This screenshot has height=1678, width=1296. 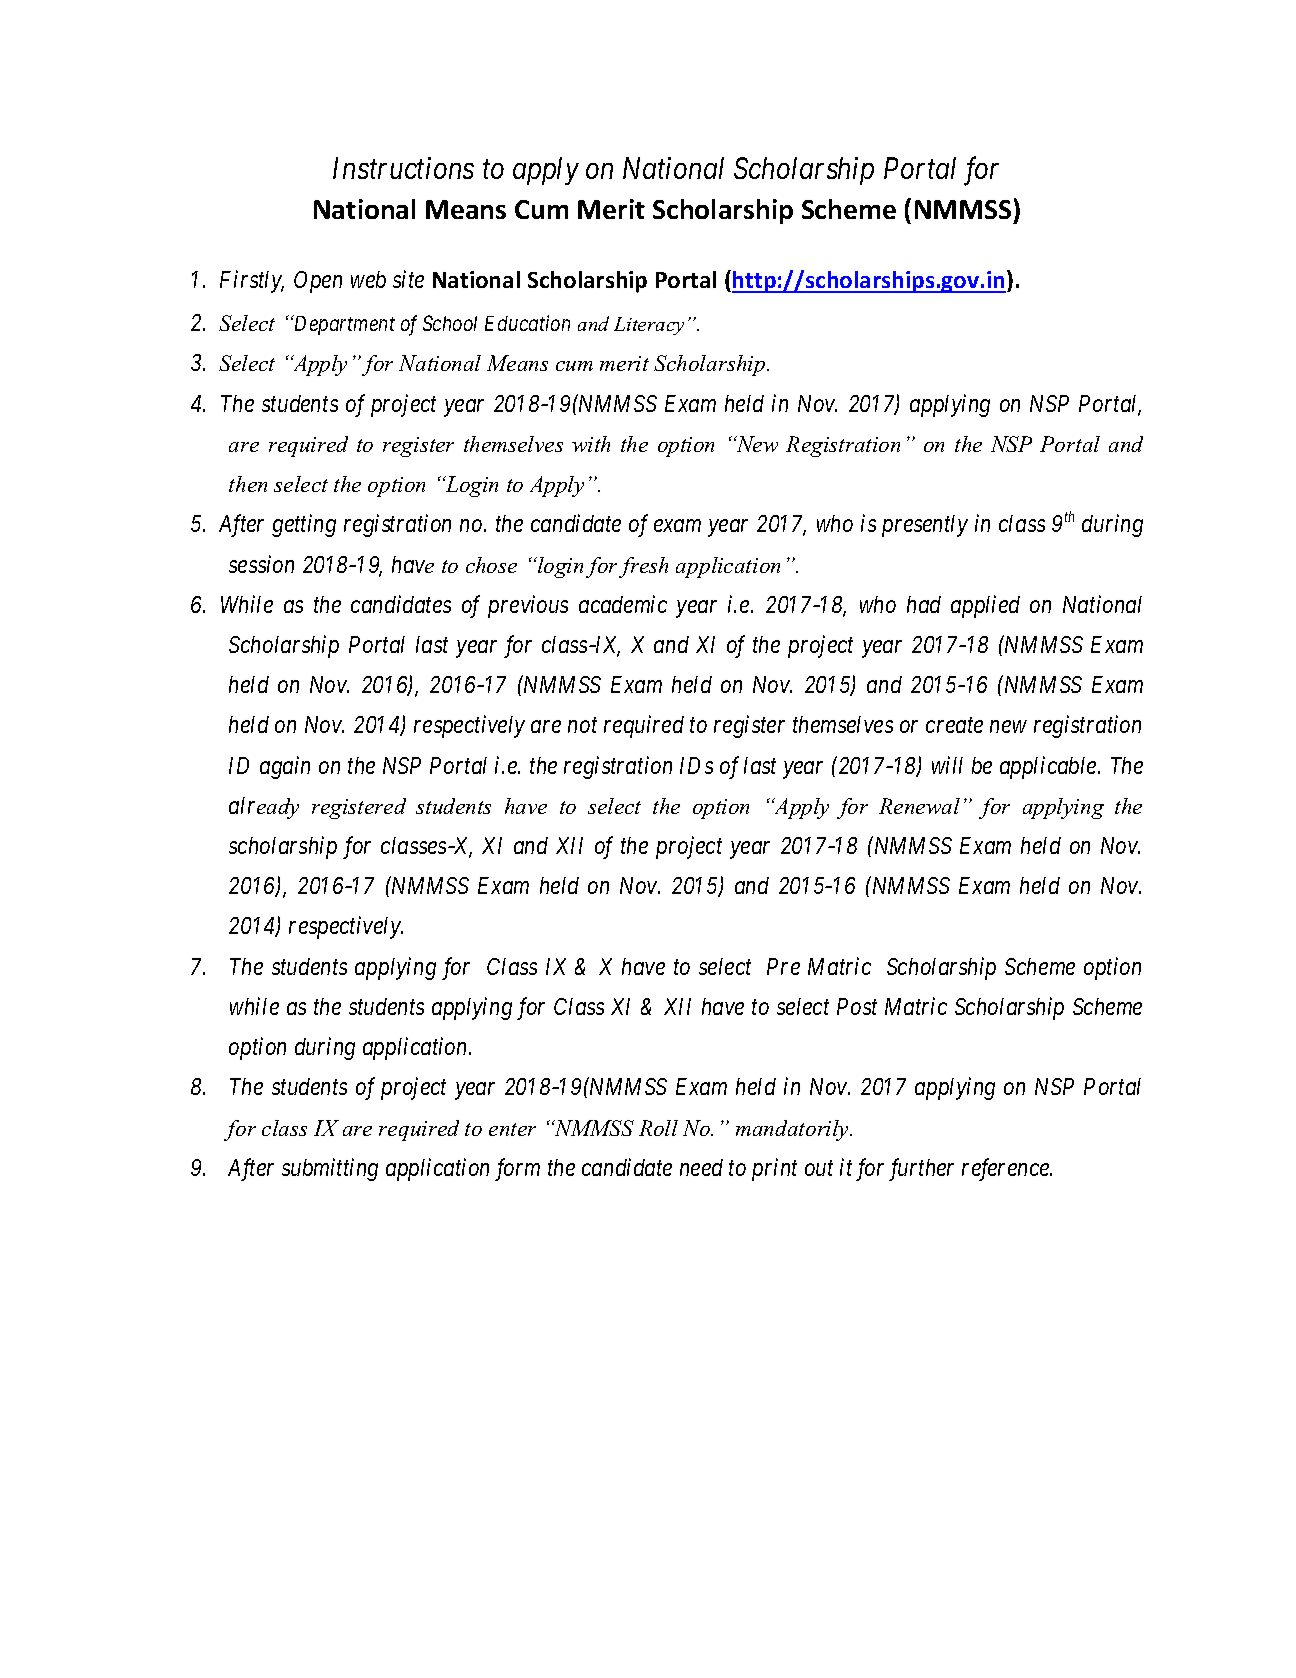 What do you see at coordinates (658, 1128) in the screenshot?
I see `Roll` at bounding box center [658, 1128].
